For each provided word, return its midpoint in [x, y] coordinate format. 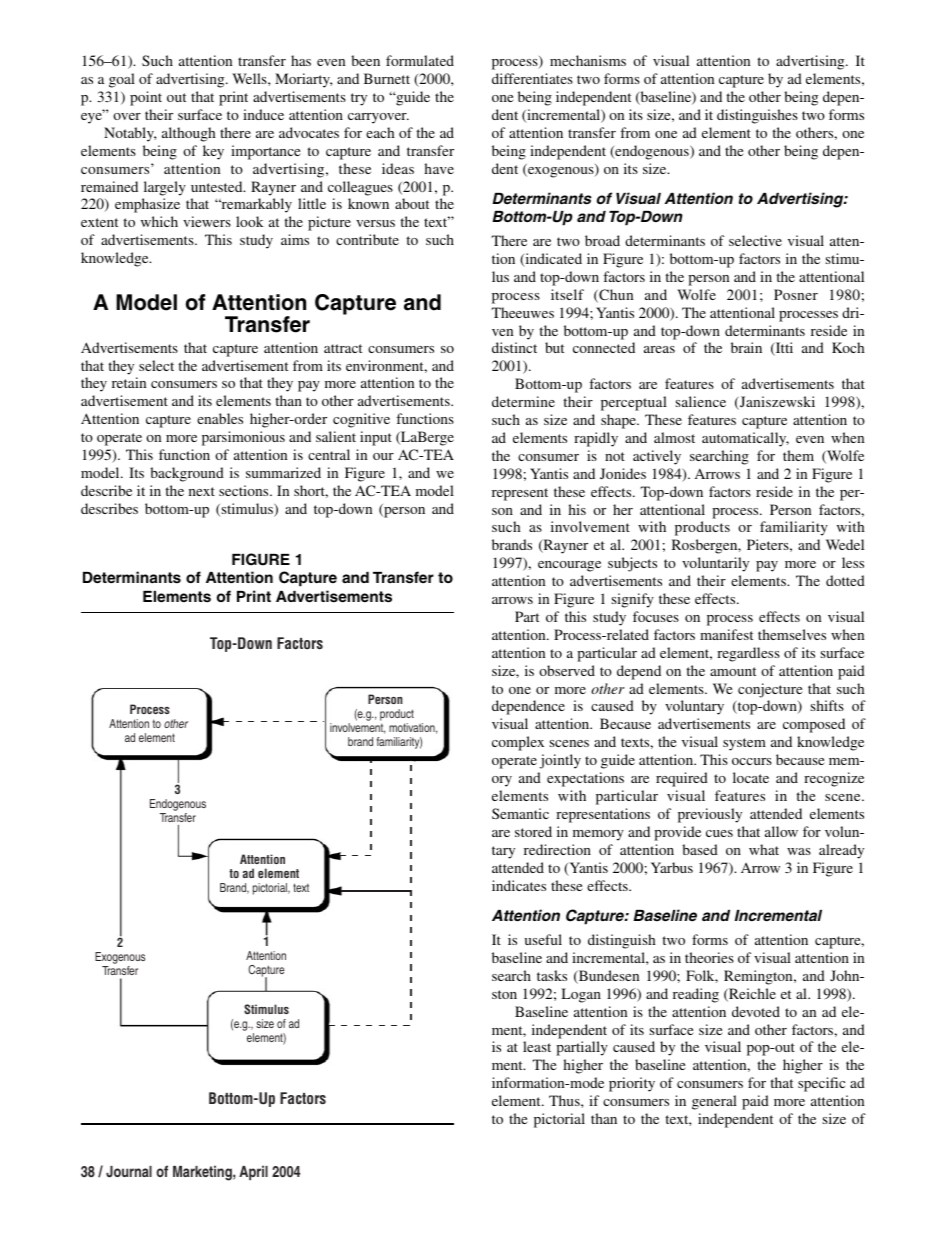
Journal [129, 1172]
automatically [745, 439]
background [187, 474]
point [146, 98]
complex [518, 743]
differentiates [532, 78]
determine [523, 401]
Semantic [520, 813]
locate [751, 777]
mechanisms [588, 60]
